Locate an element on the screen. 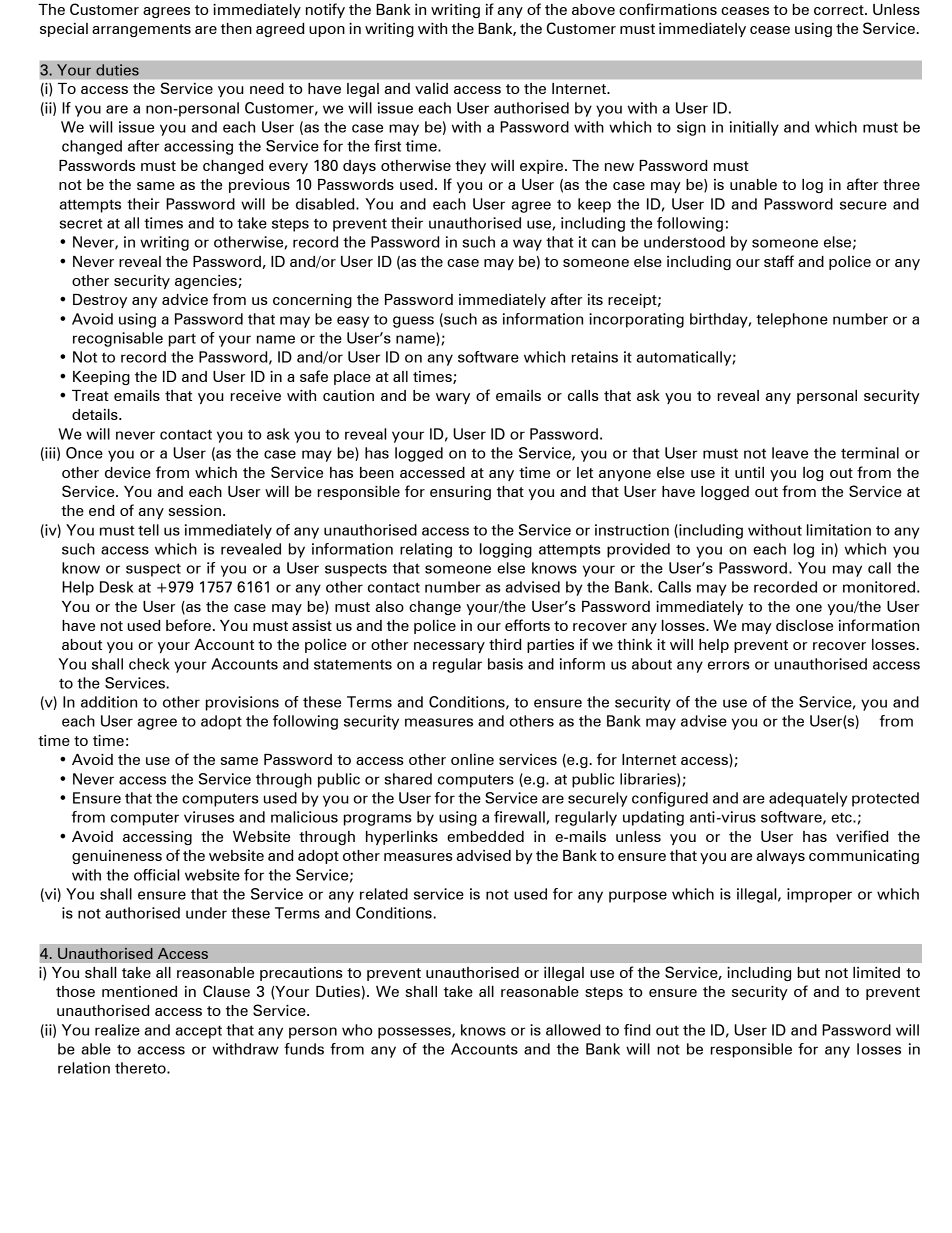 This screenshot has width=952, height=1233. guess is located at coordinates (413, 322).
